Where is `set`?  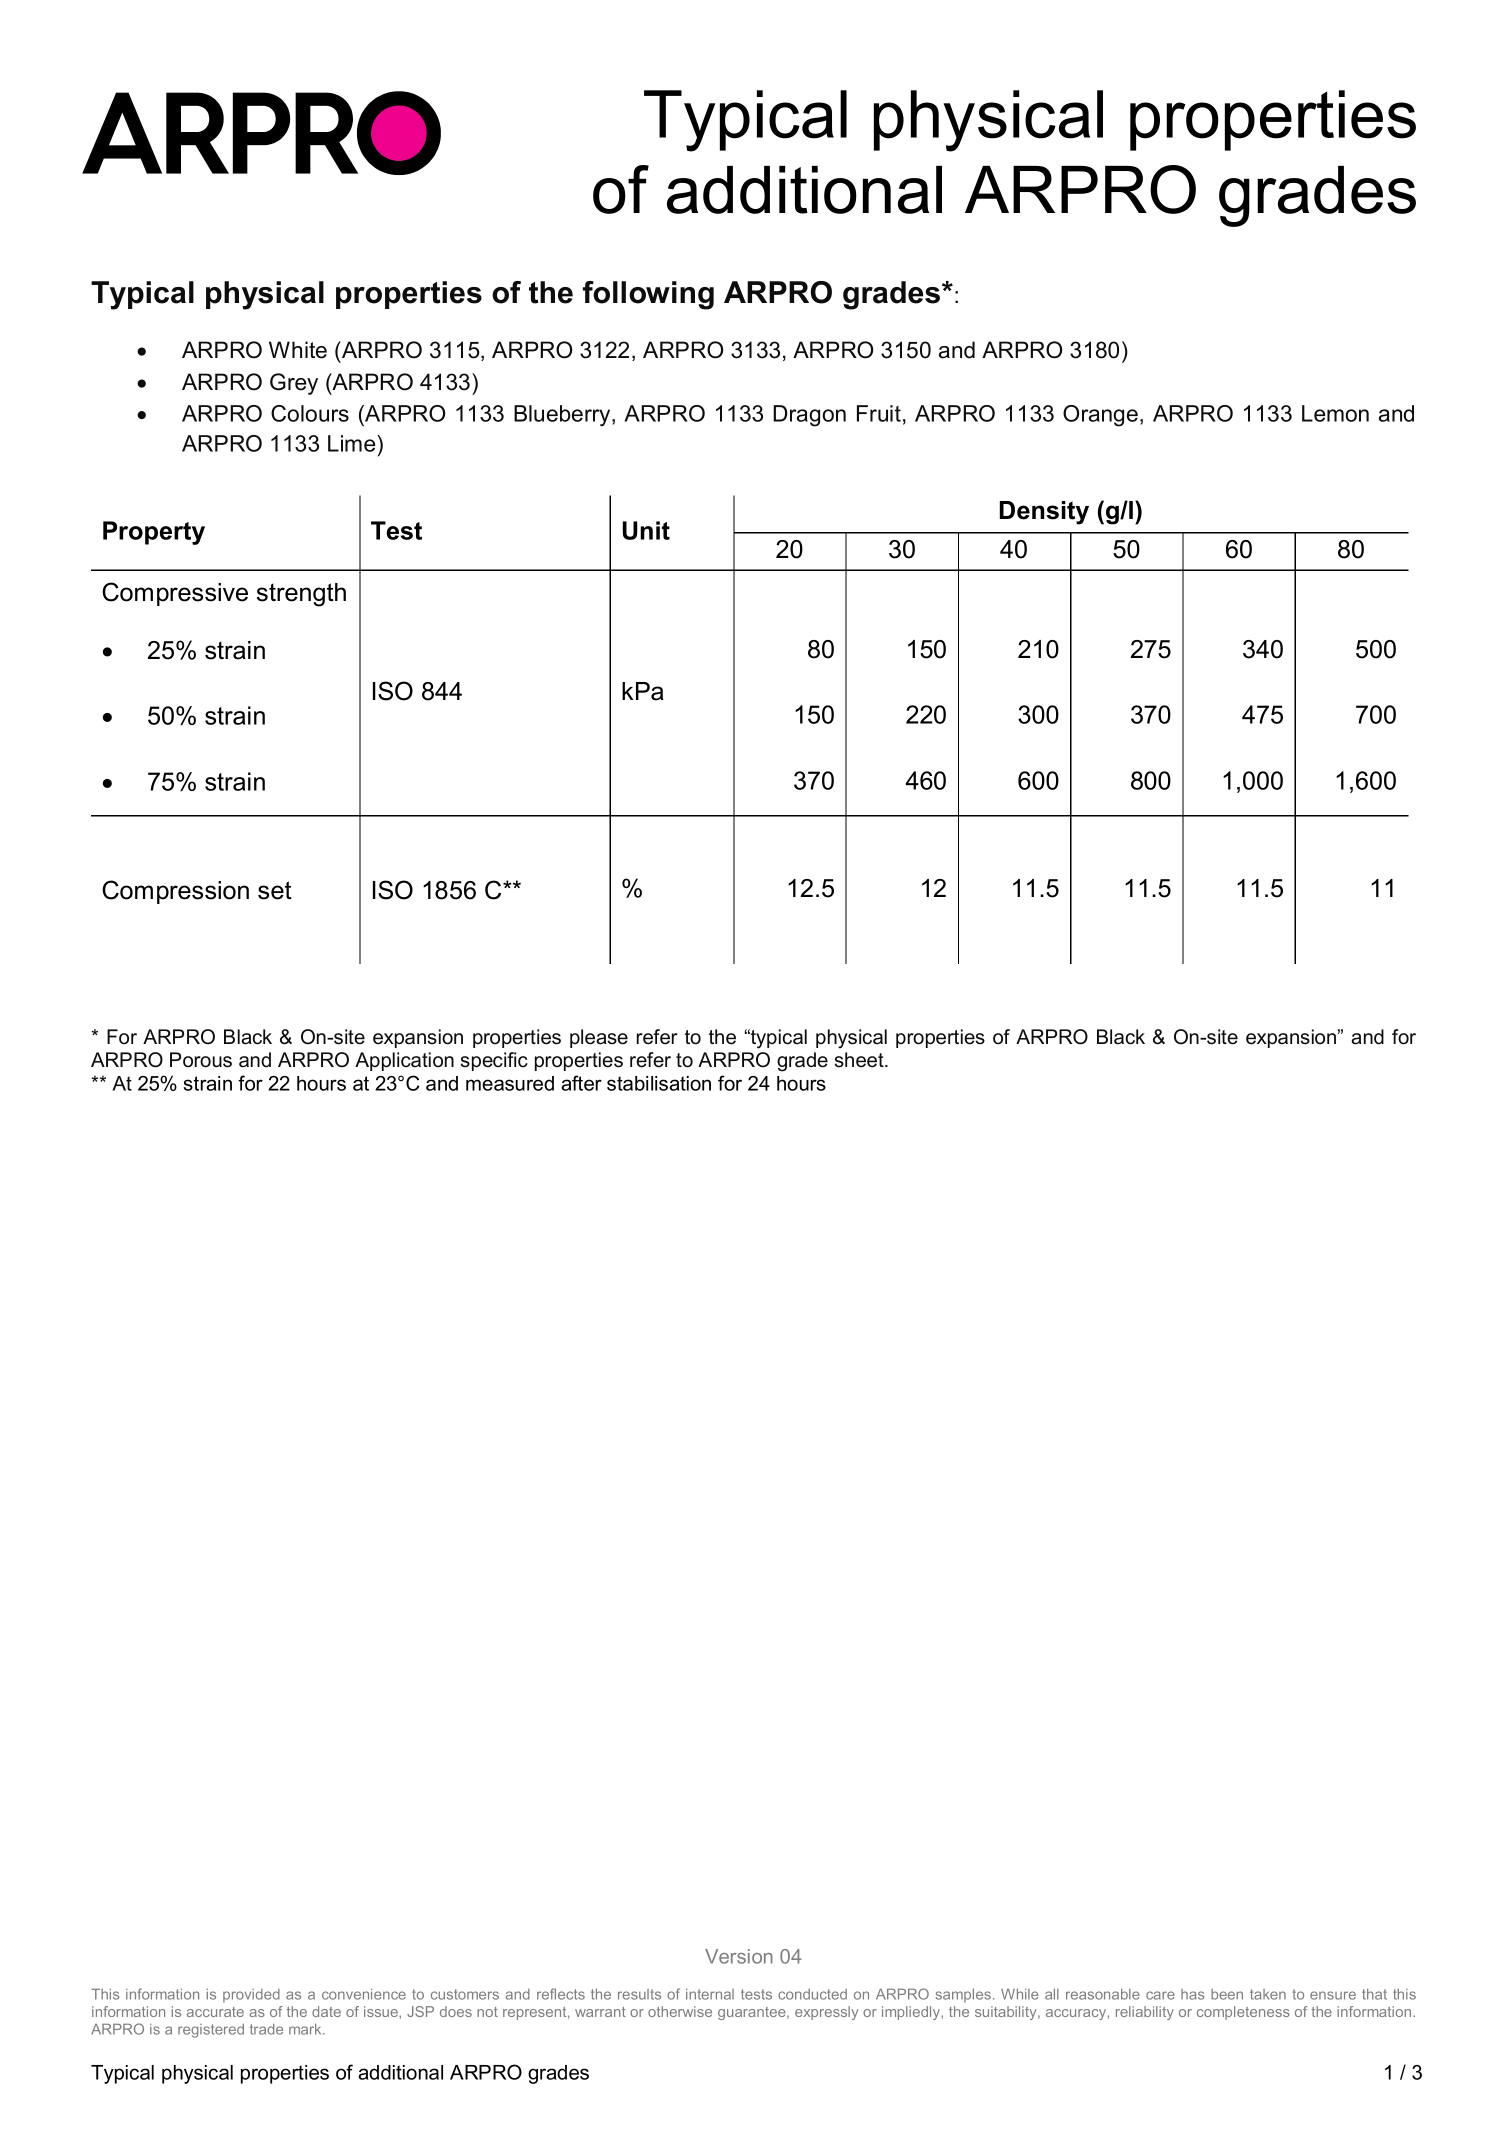
set is located at coordinates (275, 890).
